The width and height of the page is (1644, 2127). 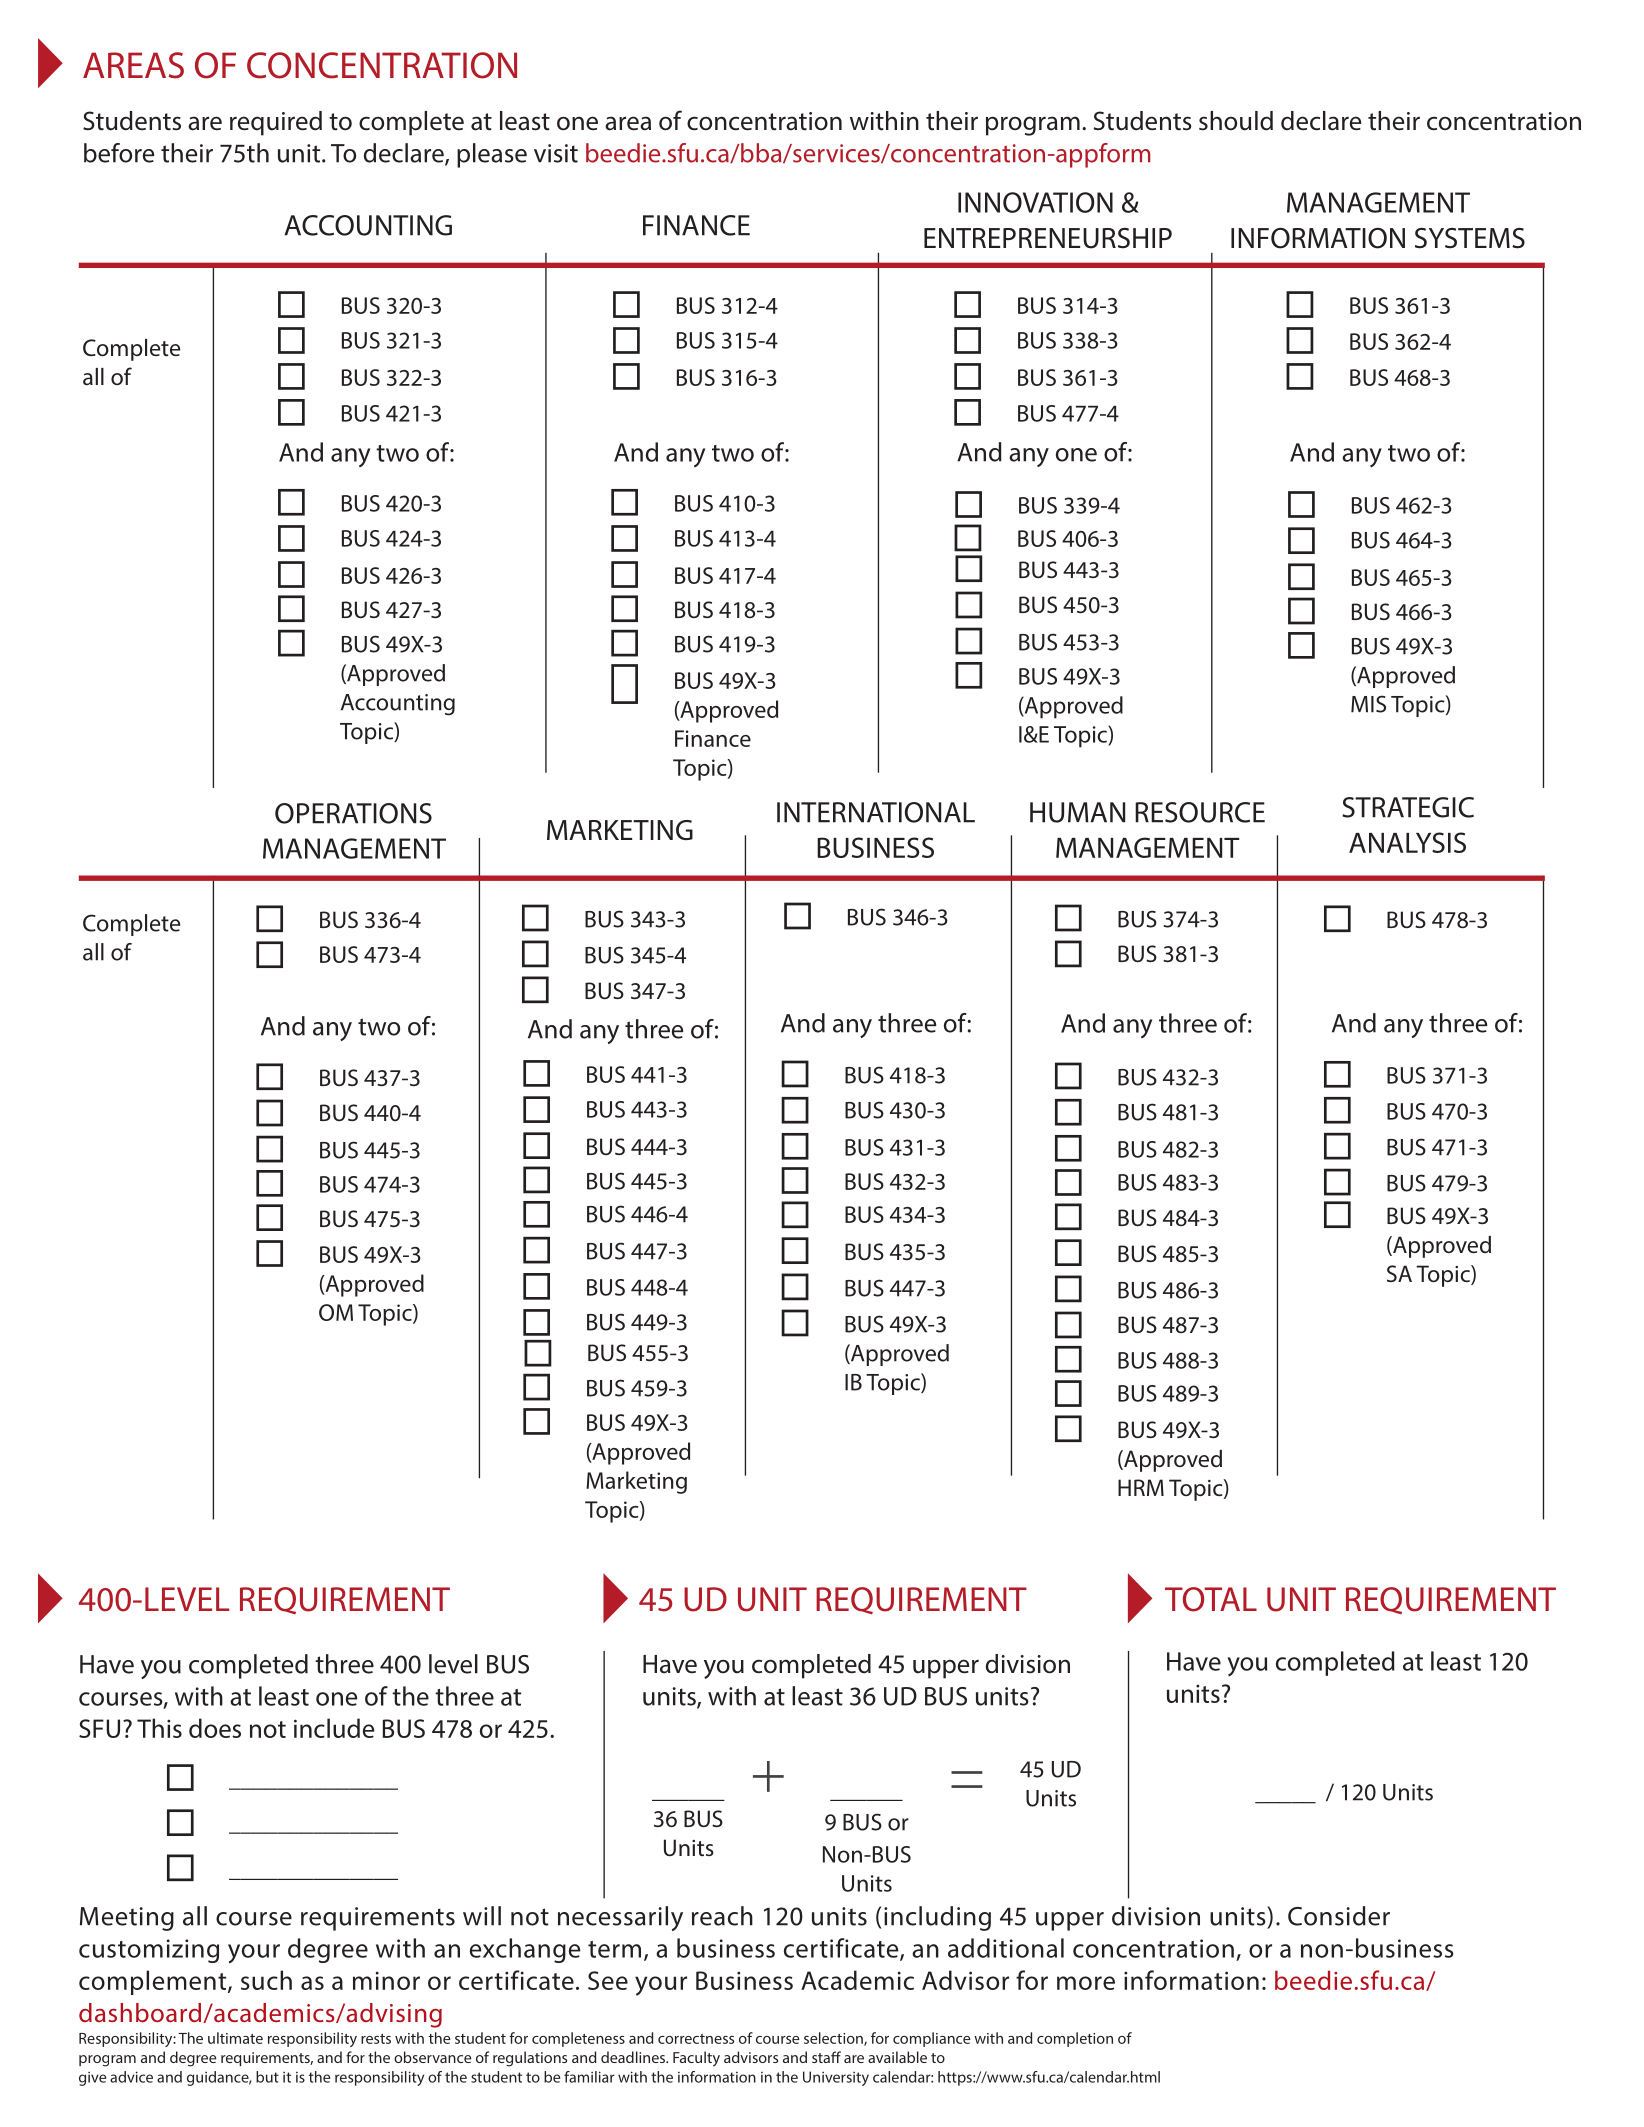 I want to click on visit, so click(x=556, y=153).
